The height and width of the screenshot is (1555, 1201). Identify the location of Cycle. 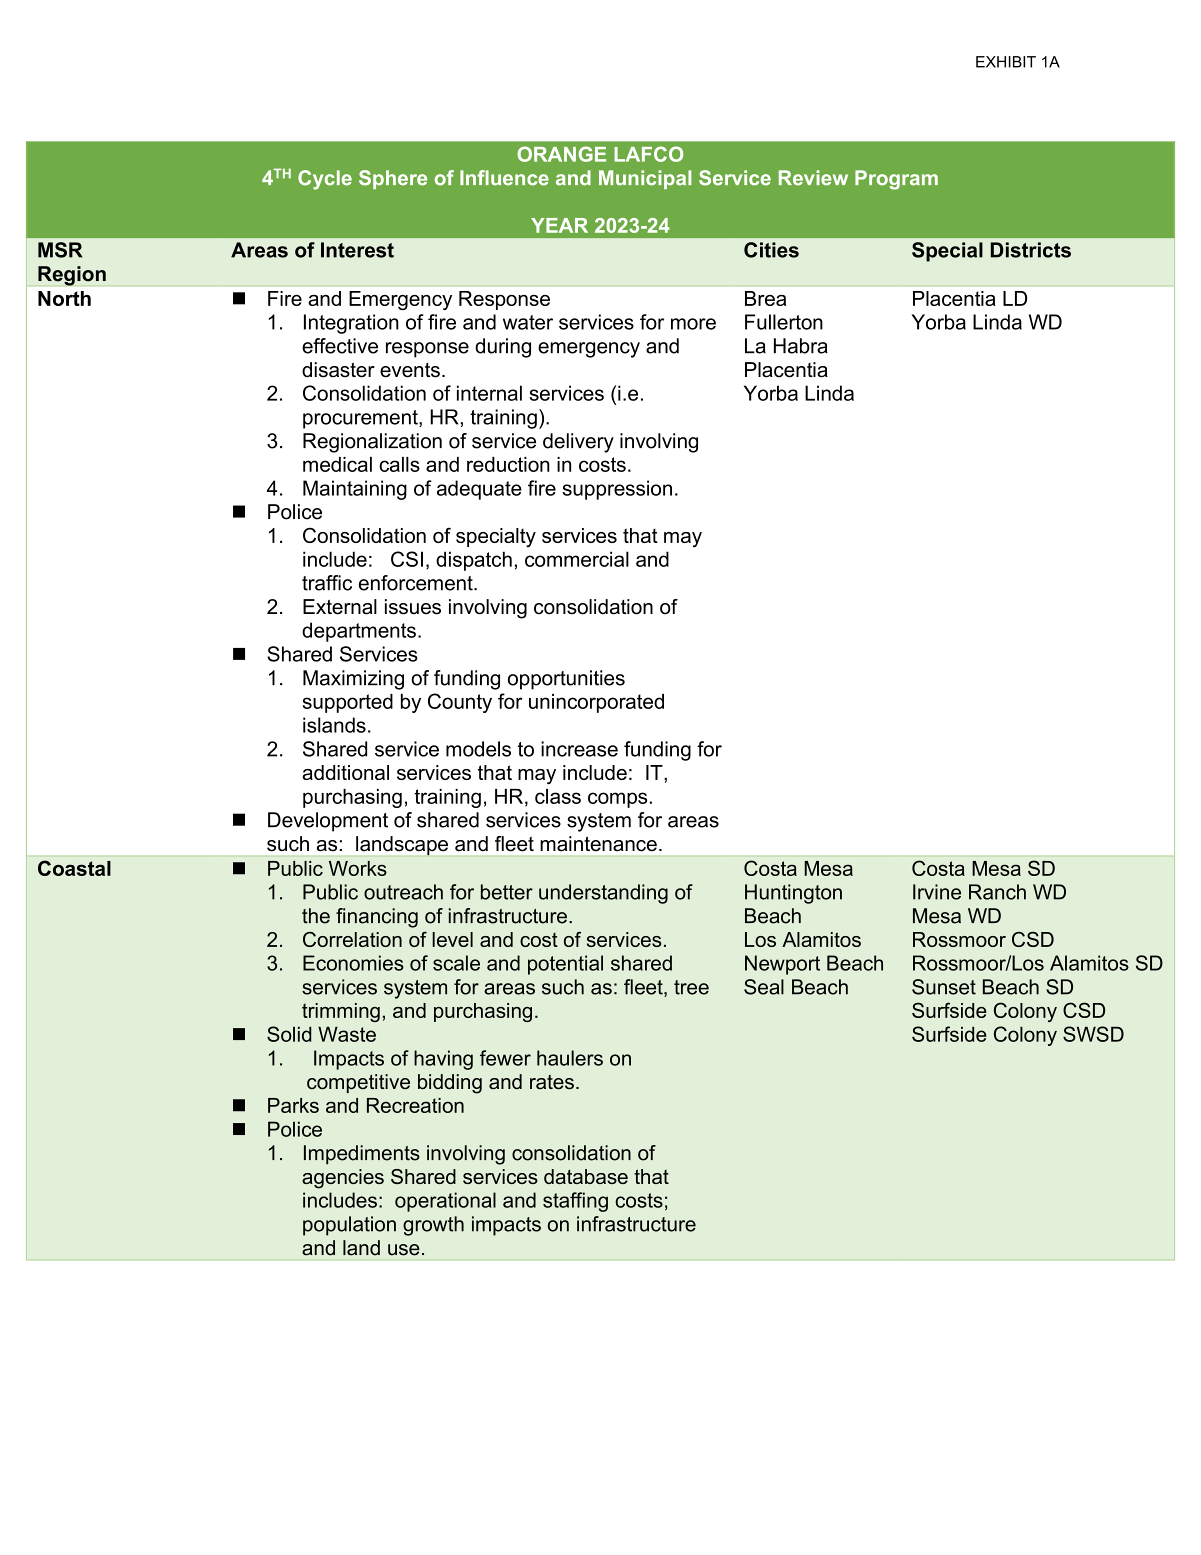
(325, 180).
